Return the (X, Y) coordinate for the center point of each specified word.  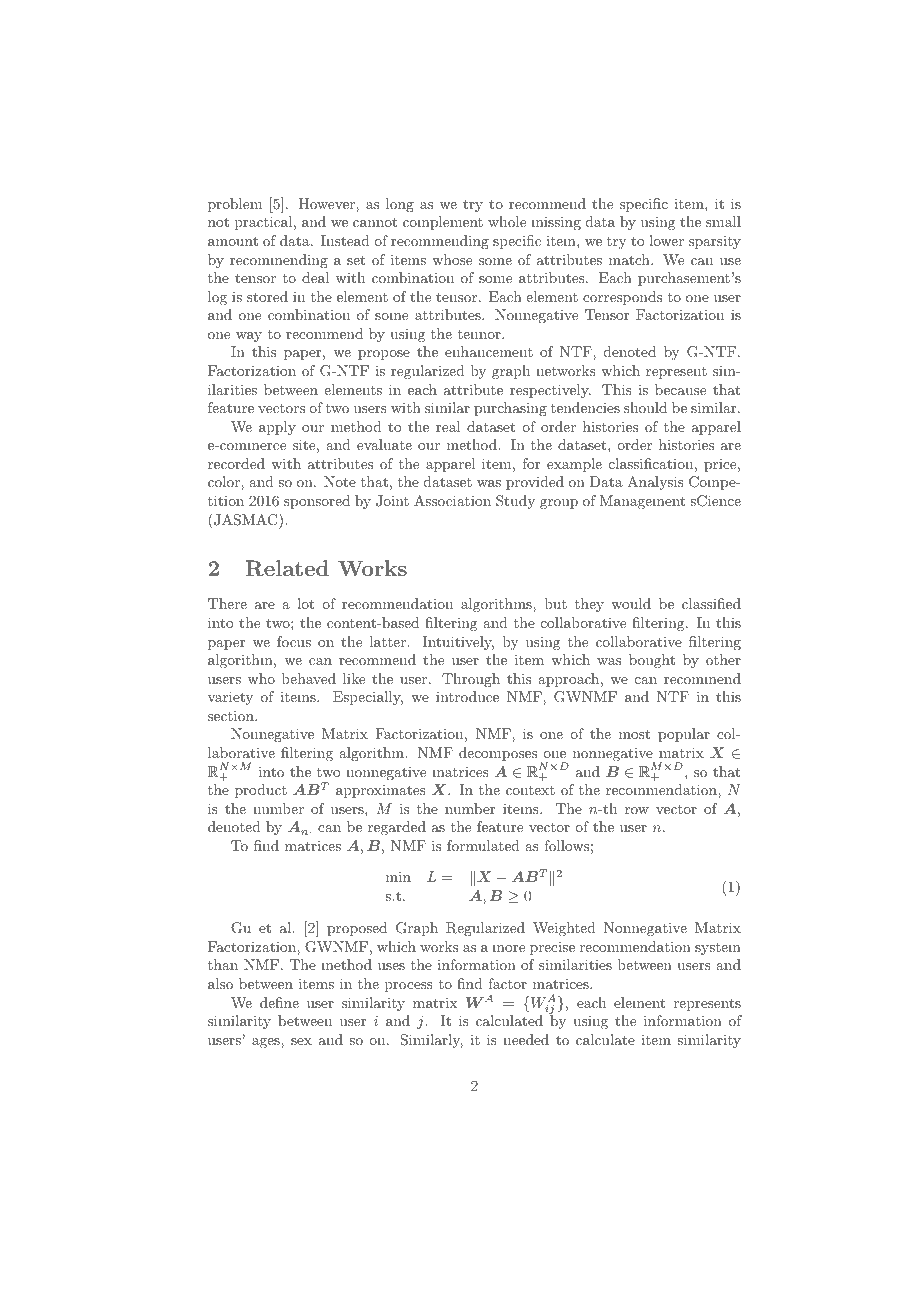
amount (233, 241)
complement (443, 223)
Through (471, 680)
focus (294, 641)
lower (666, 240)
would (631, 603)
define (279, 1002)
